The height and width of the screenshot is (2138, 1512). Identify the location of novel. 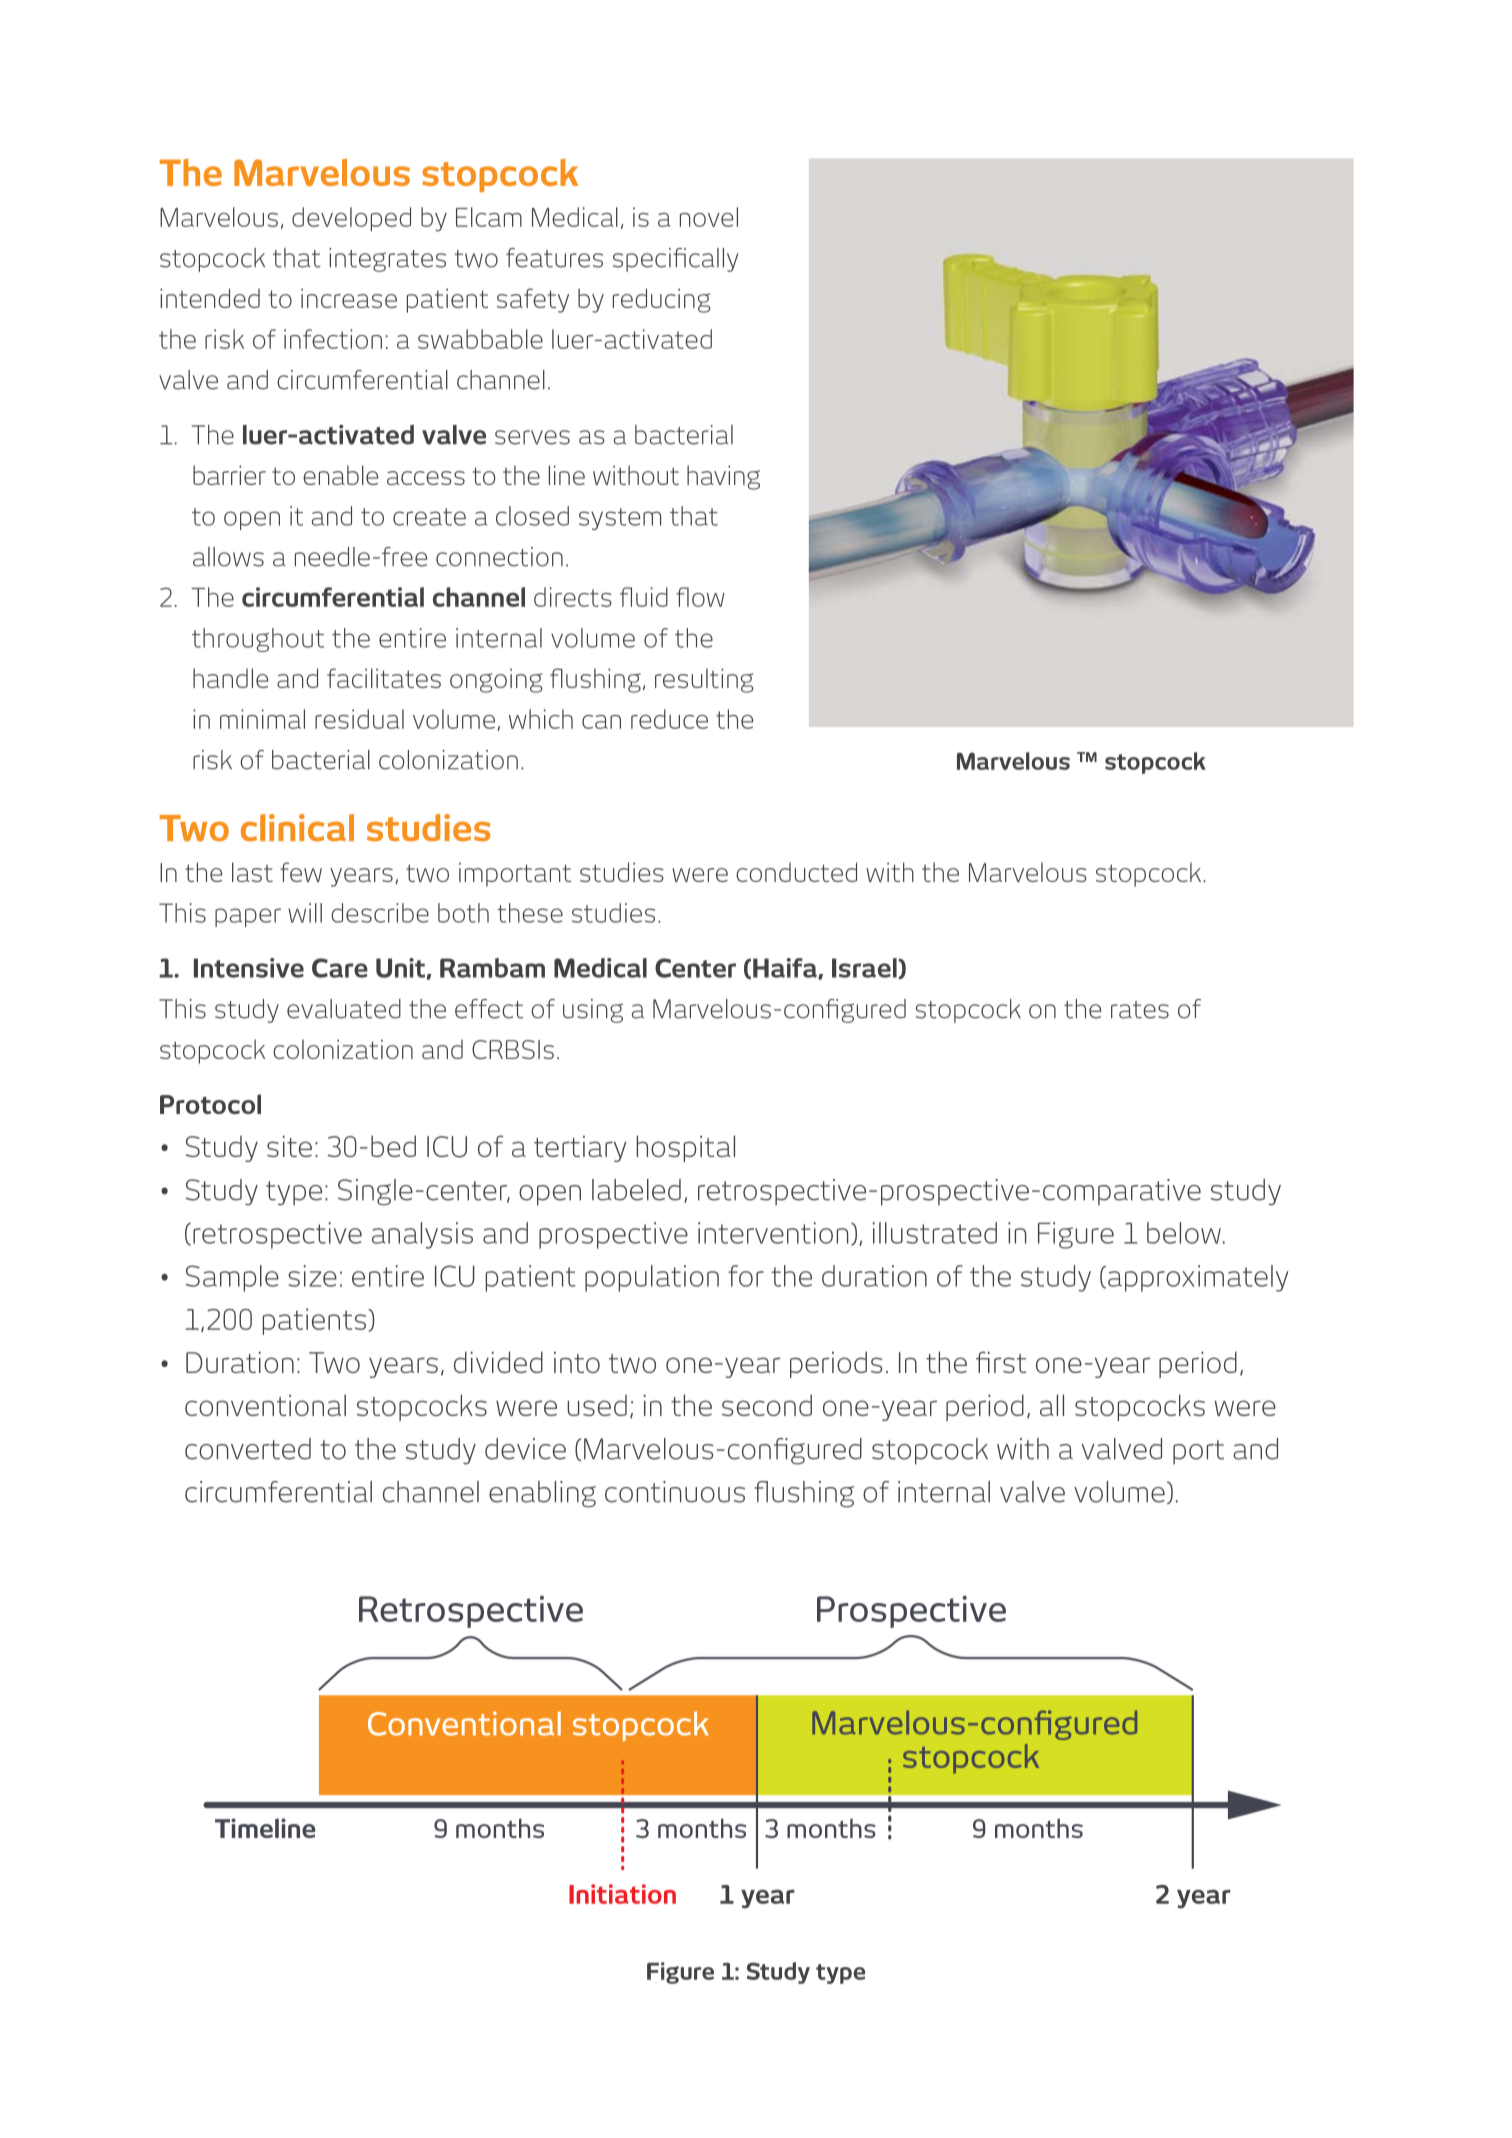
(709, 217).
